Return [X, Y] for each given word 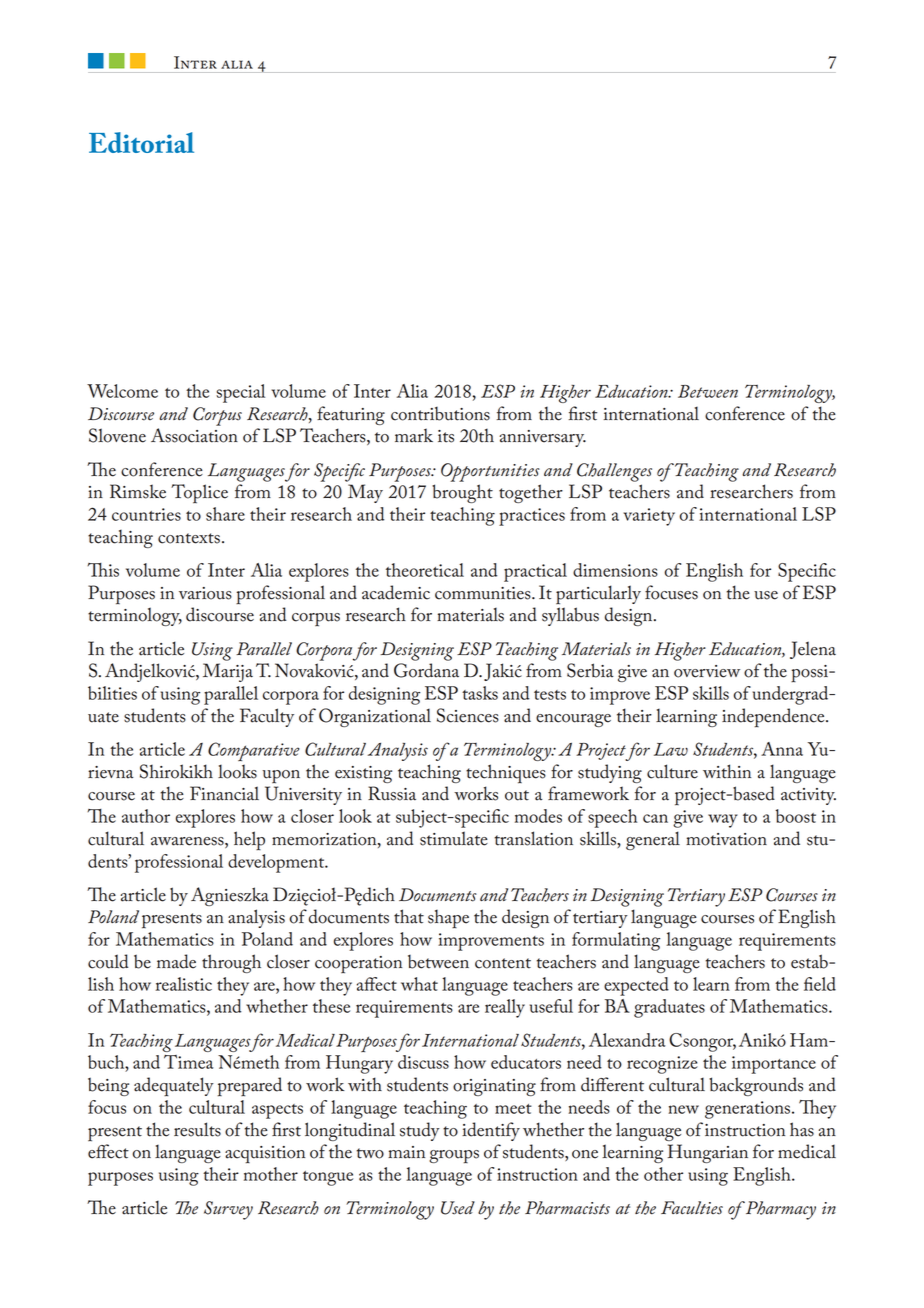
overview [707, 671]
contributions [440, 414]
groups [454, 1157]
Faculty [267, 717]
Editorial [141, 142]
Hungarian [708, 1153]
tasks [480, 693]
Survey [228, 1210]
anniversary [543, 438]
